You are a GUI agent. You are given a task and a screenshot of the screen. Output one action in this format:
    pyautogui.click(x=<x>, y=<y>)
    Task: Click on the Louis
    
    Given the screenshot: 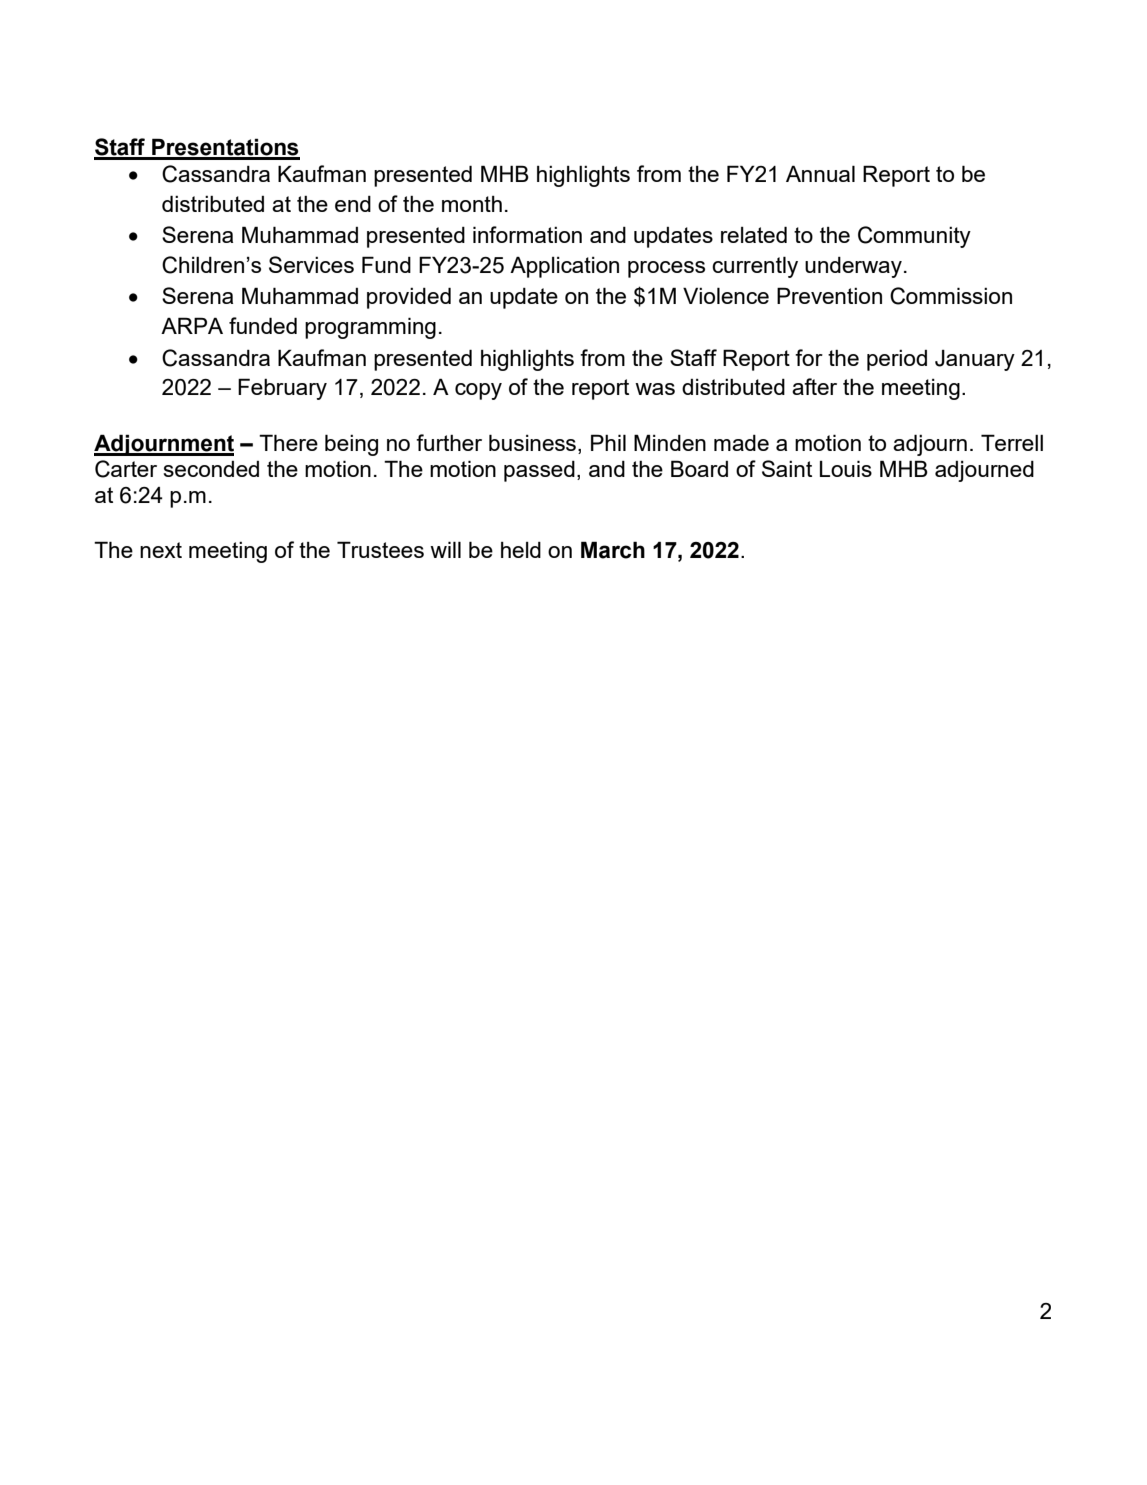 What is the action you would take?
    pyautogui.click(x=846, y=468)
